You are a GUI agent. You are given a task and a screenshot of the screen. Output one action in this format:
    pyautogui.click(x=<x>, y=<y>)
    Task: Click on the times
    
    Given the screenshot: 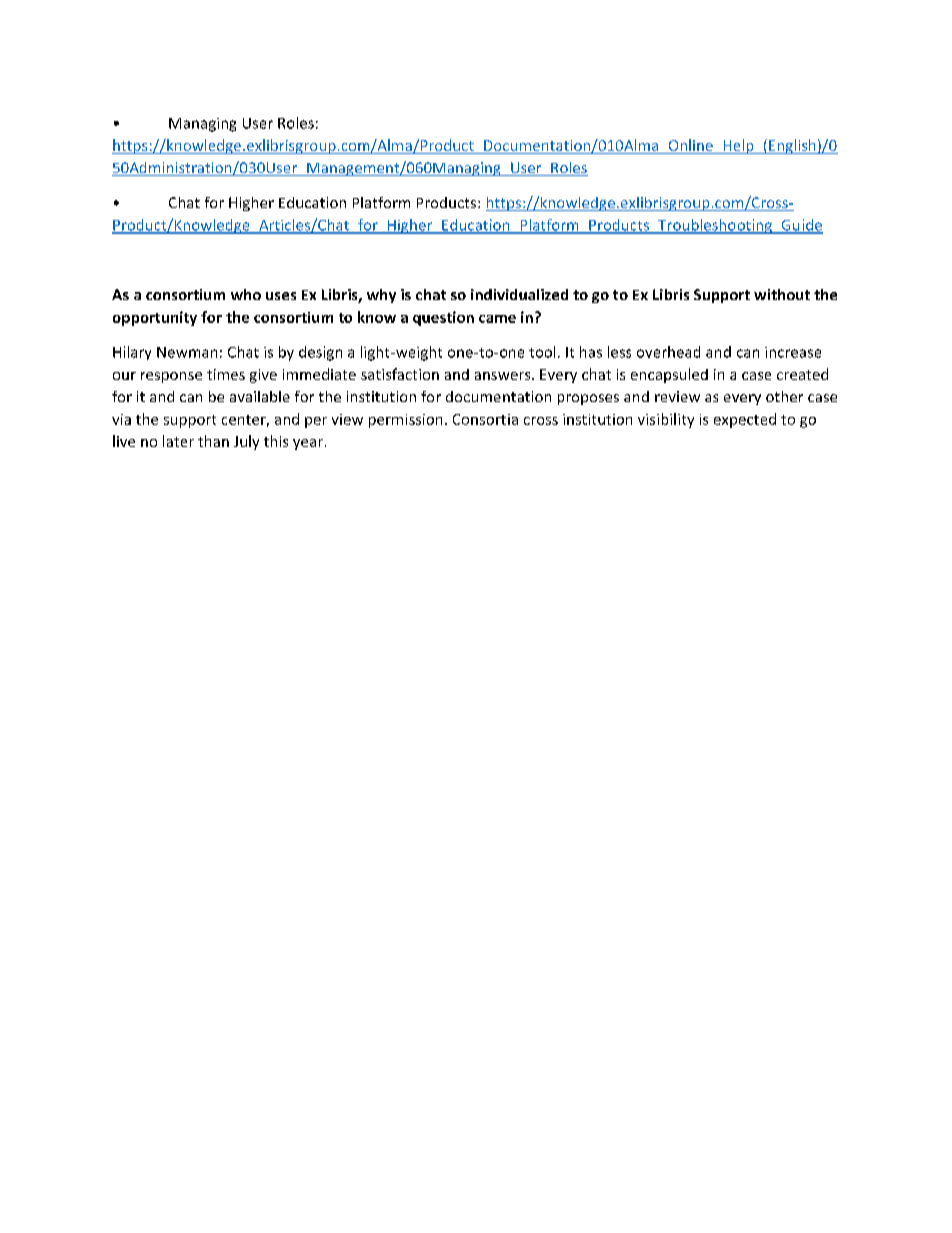 What is the action you would take?
    pyautogui.click(x=226, y=374)
